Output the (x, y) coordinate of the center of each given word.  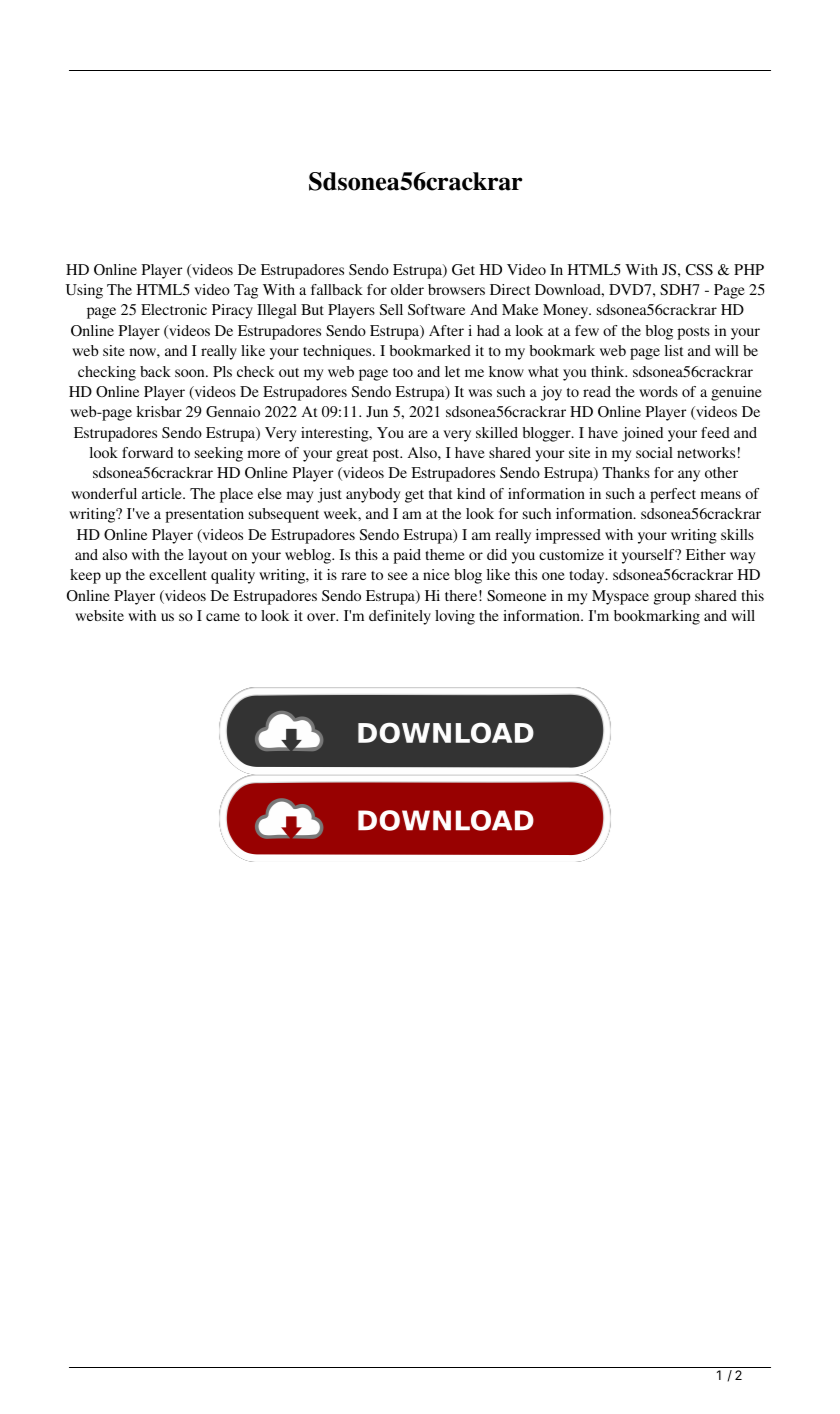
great (352, 455)
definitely (400, 617)
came (223, 617)
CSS (699, 269)
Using (84, 291)
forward (147, 452)
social (654, 452)
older (407, 289)
